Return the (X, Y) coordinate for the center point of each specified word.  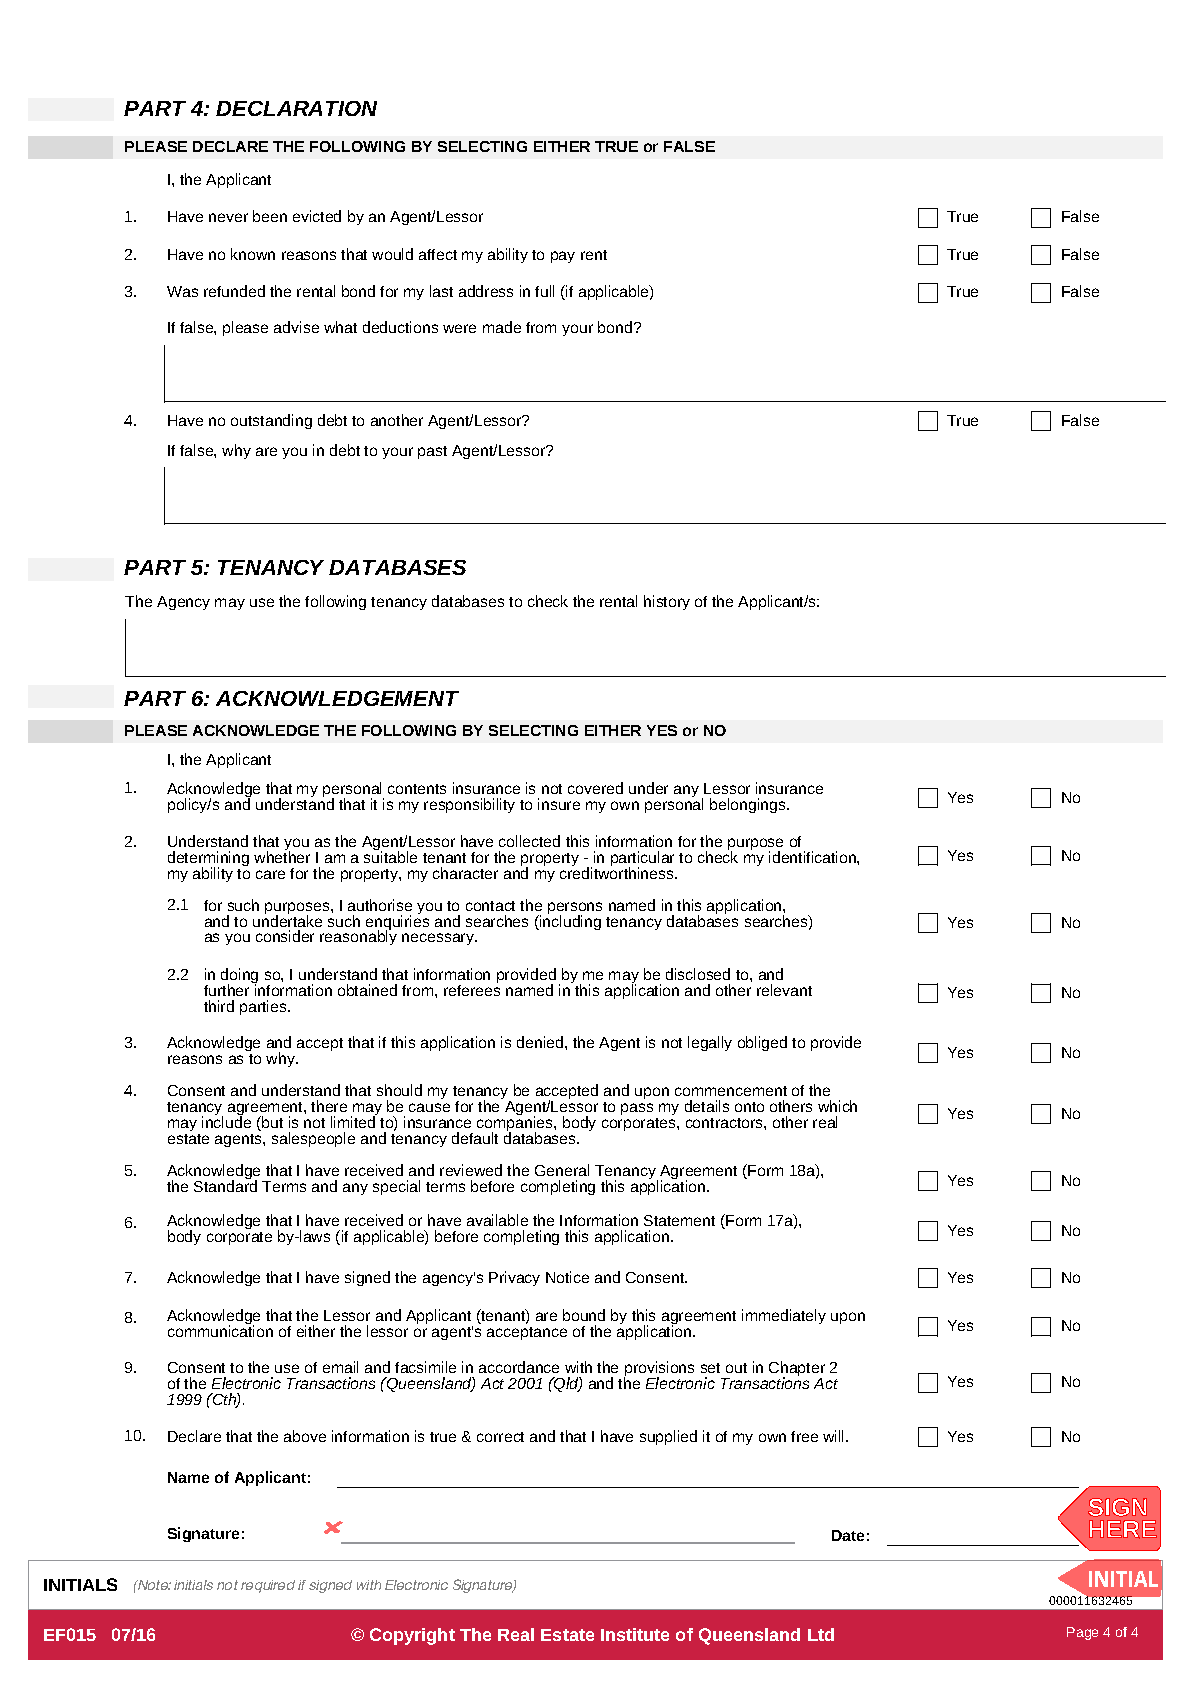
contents (417, 789)
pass (637, 1109)
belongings (749, 805)
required (268, 1586)
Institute (635, 1634)
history (667, 602)
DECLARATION (296, 108)
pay (563, 257)
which (837, 1106)
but (271, 1123)
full (544, 291)
